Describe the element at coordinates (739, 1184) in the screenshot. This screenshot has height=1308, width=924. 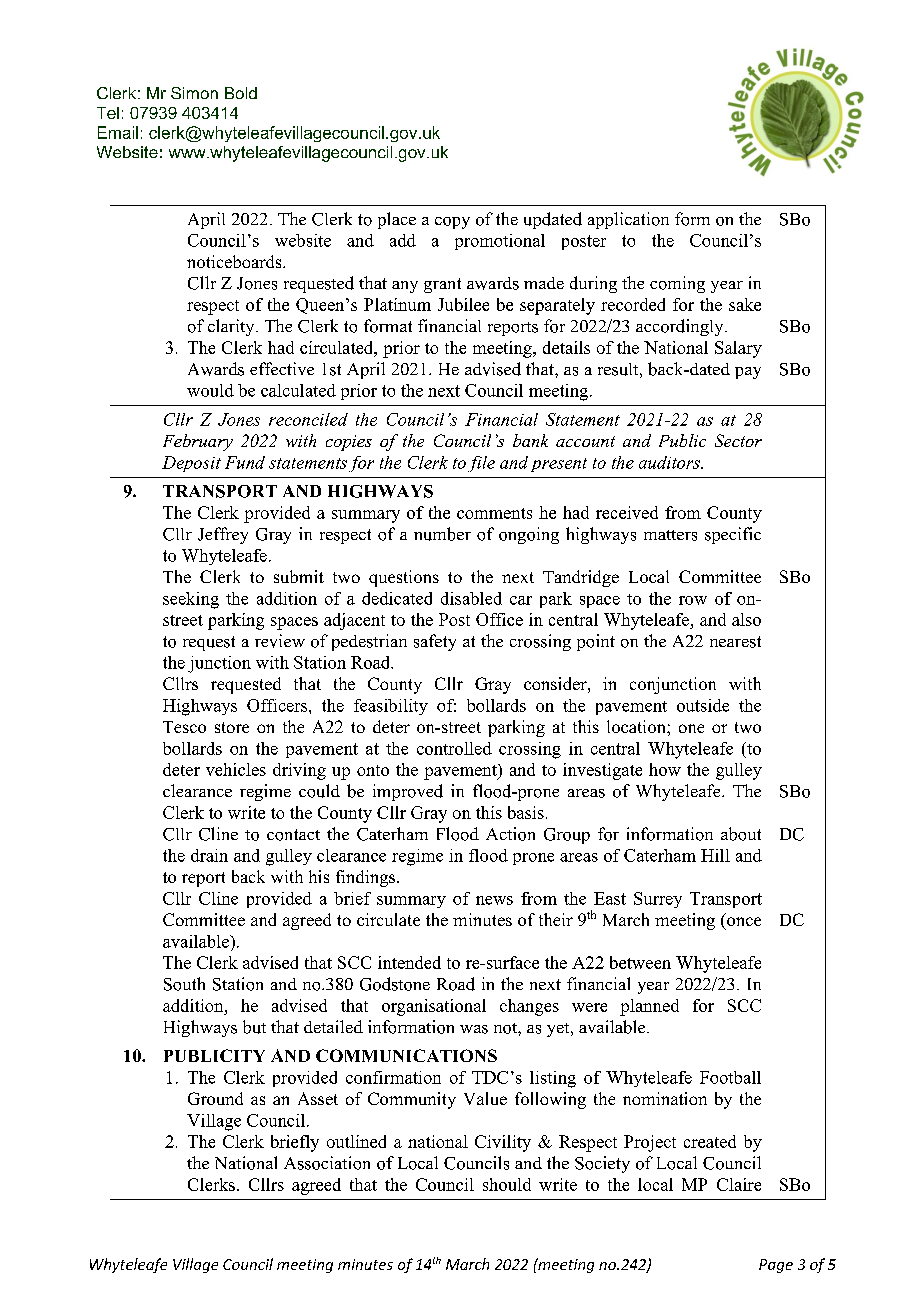
I see `Claire` at that location.
